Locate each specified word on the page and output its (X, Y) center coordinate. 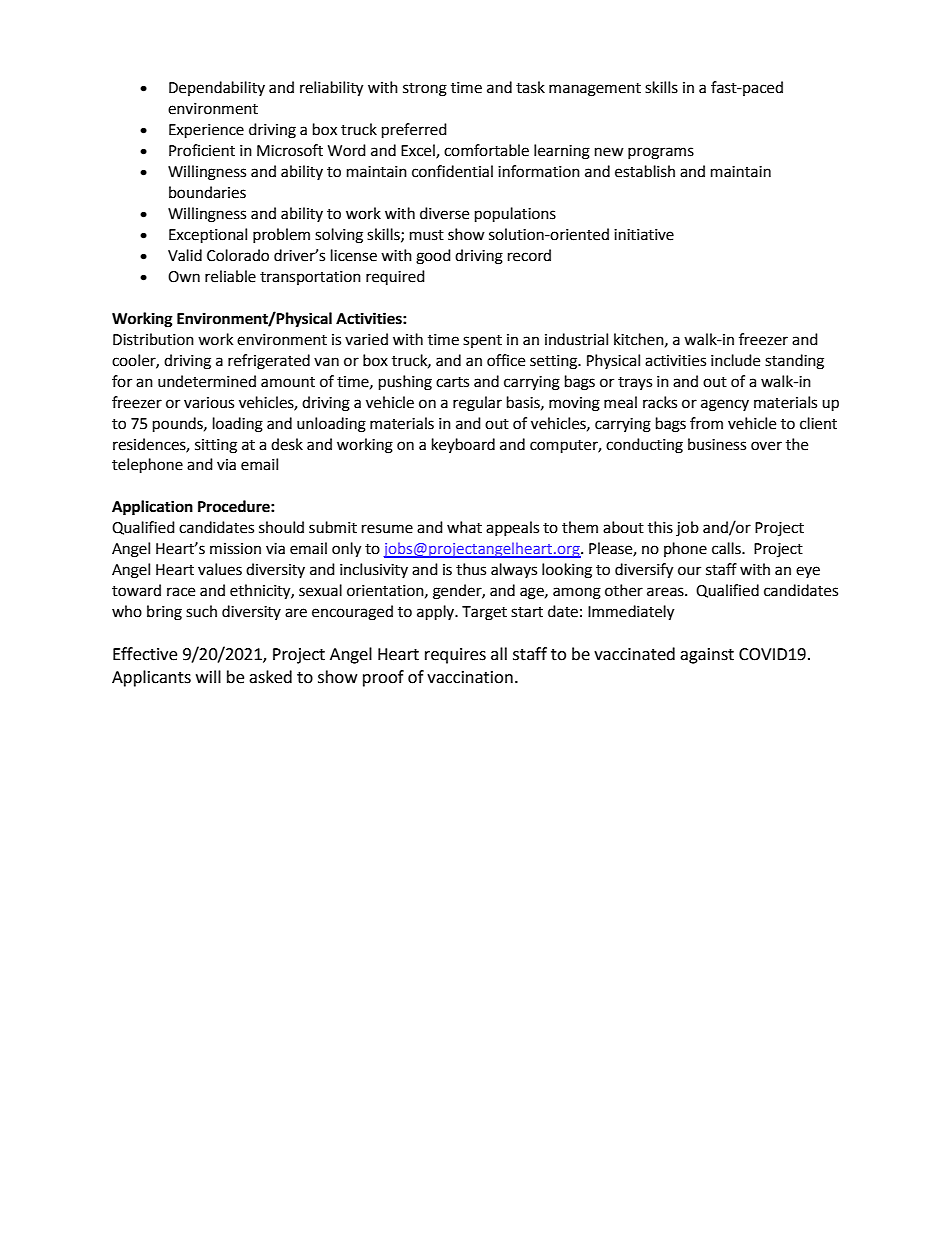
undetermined (207, 381)
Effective (145, 654)
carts (452, 382)
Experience (206, 131)
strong (425, 90)
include (735, 360)
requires (455, 656)
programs (661, 153)
